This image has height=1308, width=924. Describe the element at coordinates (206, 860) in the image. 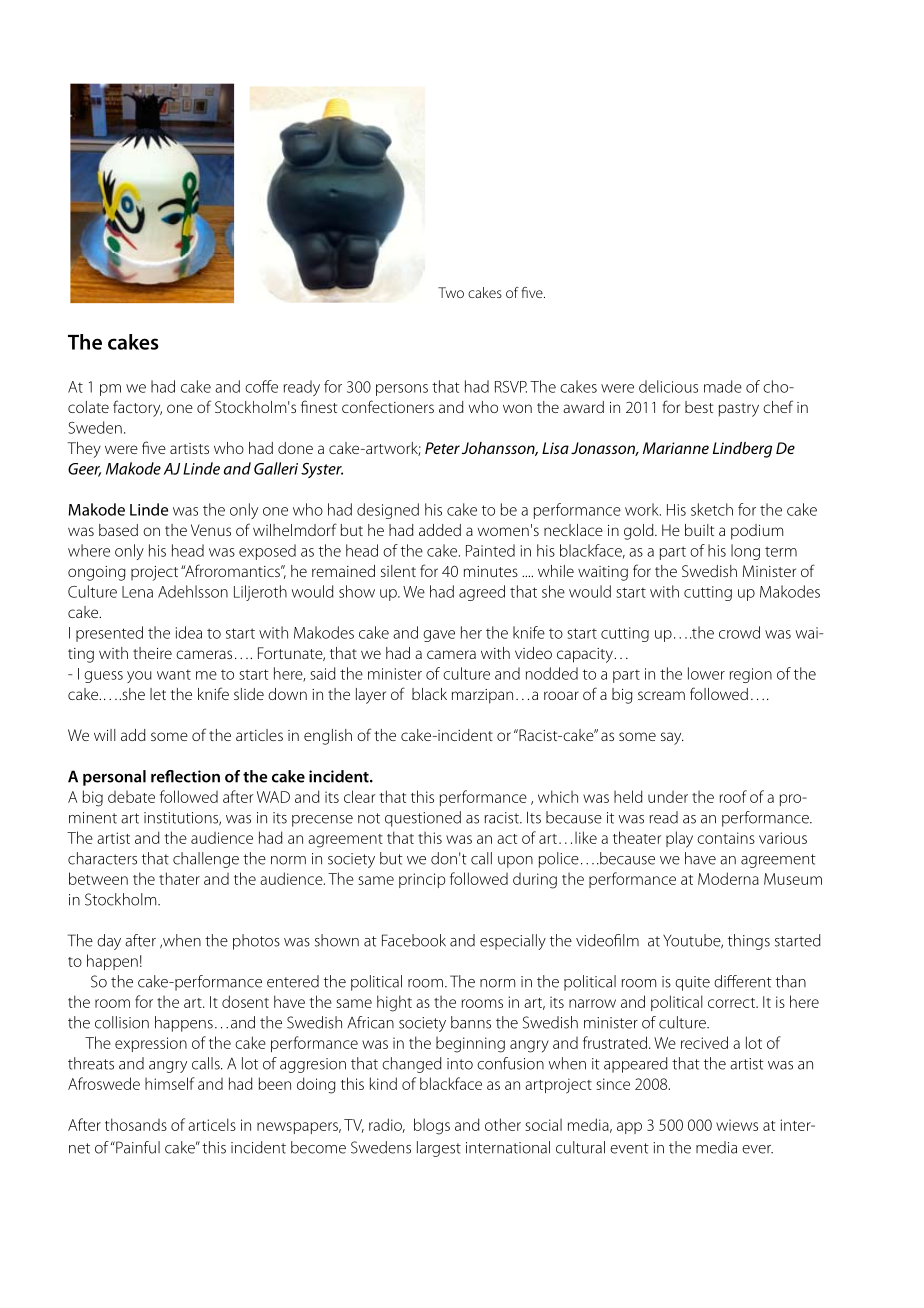

I see `challenge` at that location.
